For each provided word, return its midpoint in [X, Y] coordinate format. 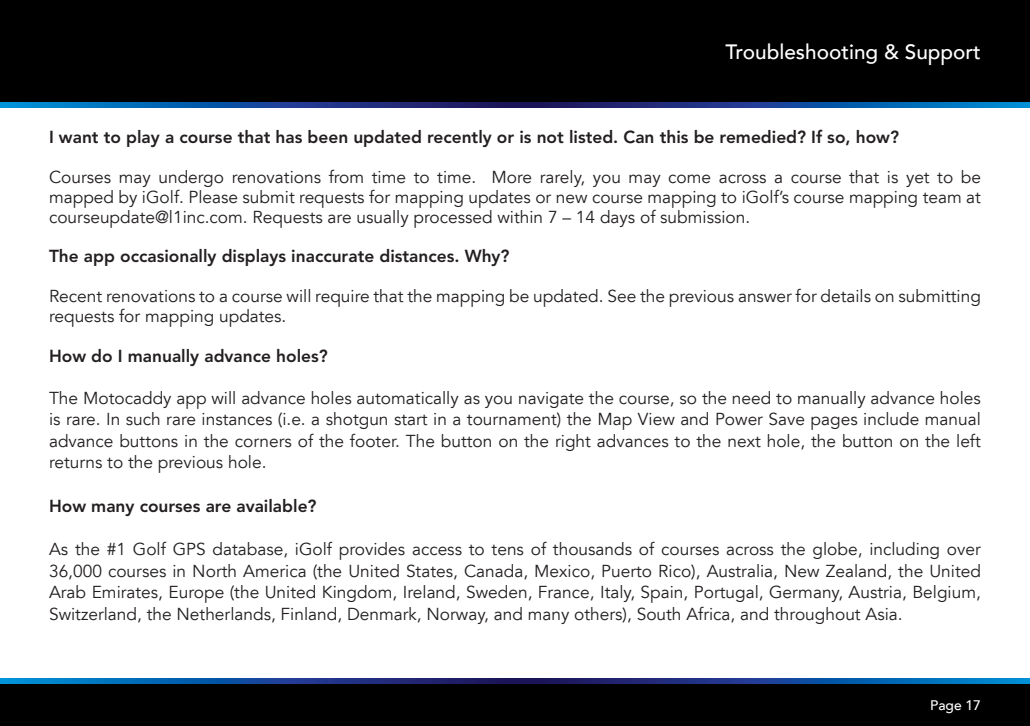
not [550, 137]
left [969, 440]
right [573, 442]
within [519, 217]
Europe [197, 594]
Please [214, 197]
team [942, 198]
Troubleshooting [801, 53]
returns [76, 463]
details [846, 296]
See [622, 296]
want [78, 137]
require [342, 298]
